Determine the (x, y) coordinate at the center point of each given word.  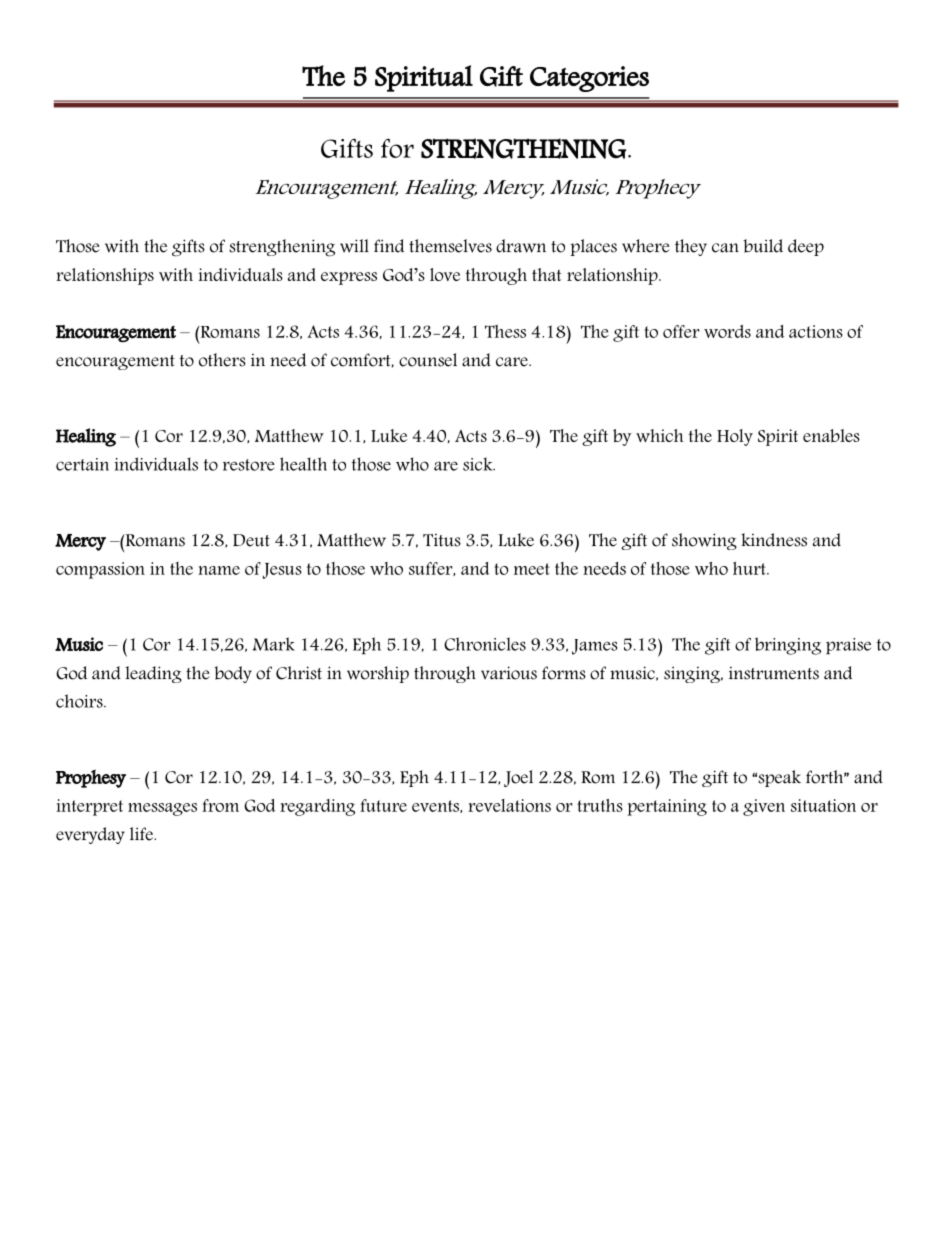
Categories (589, 79)
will (354, 246)
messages (162, 809)
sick (479, 464)
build (763, 246)
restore (248, 465)
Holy (735, 437)
